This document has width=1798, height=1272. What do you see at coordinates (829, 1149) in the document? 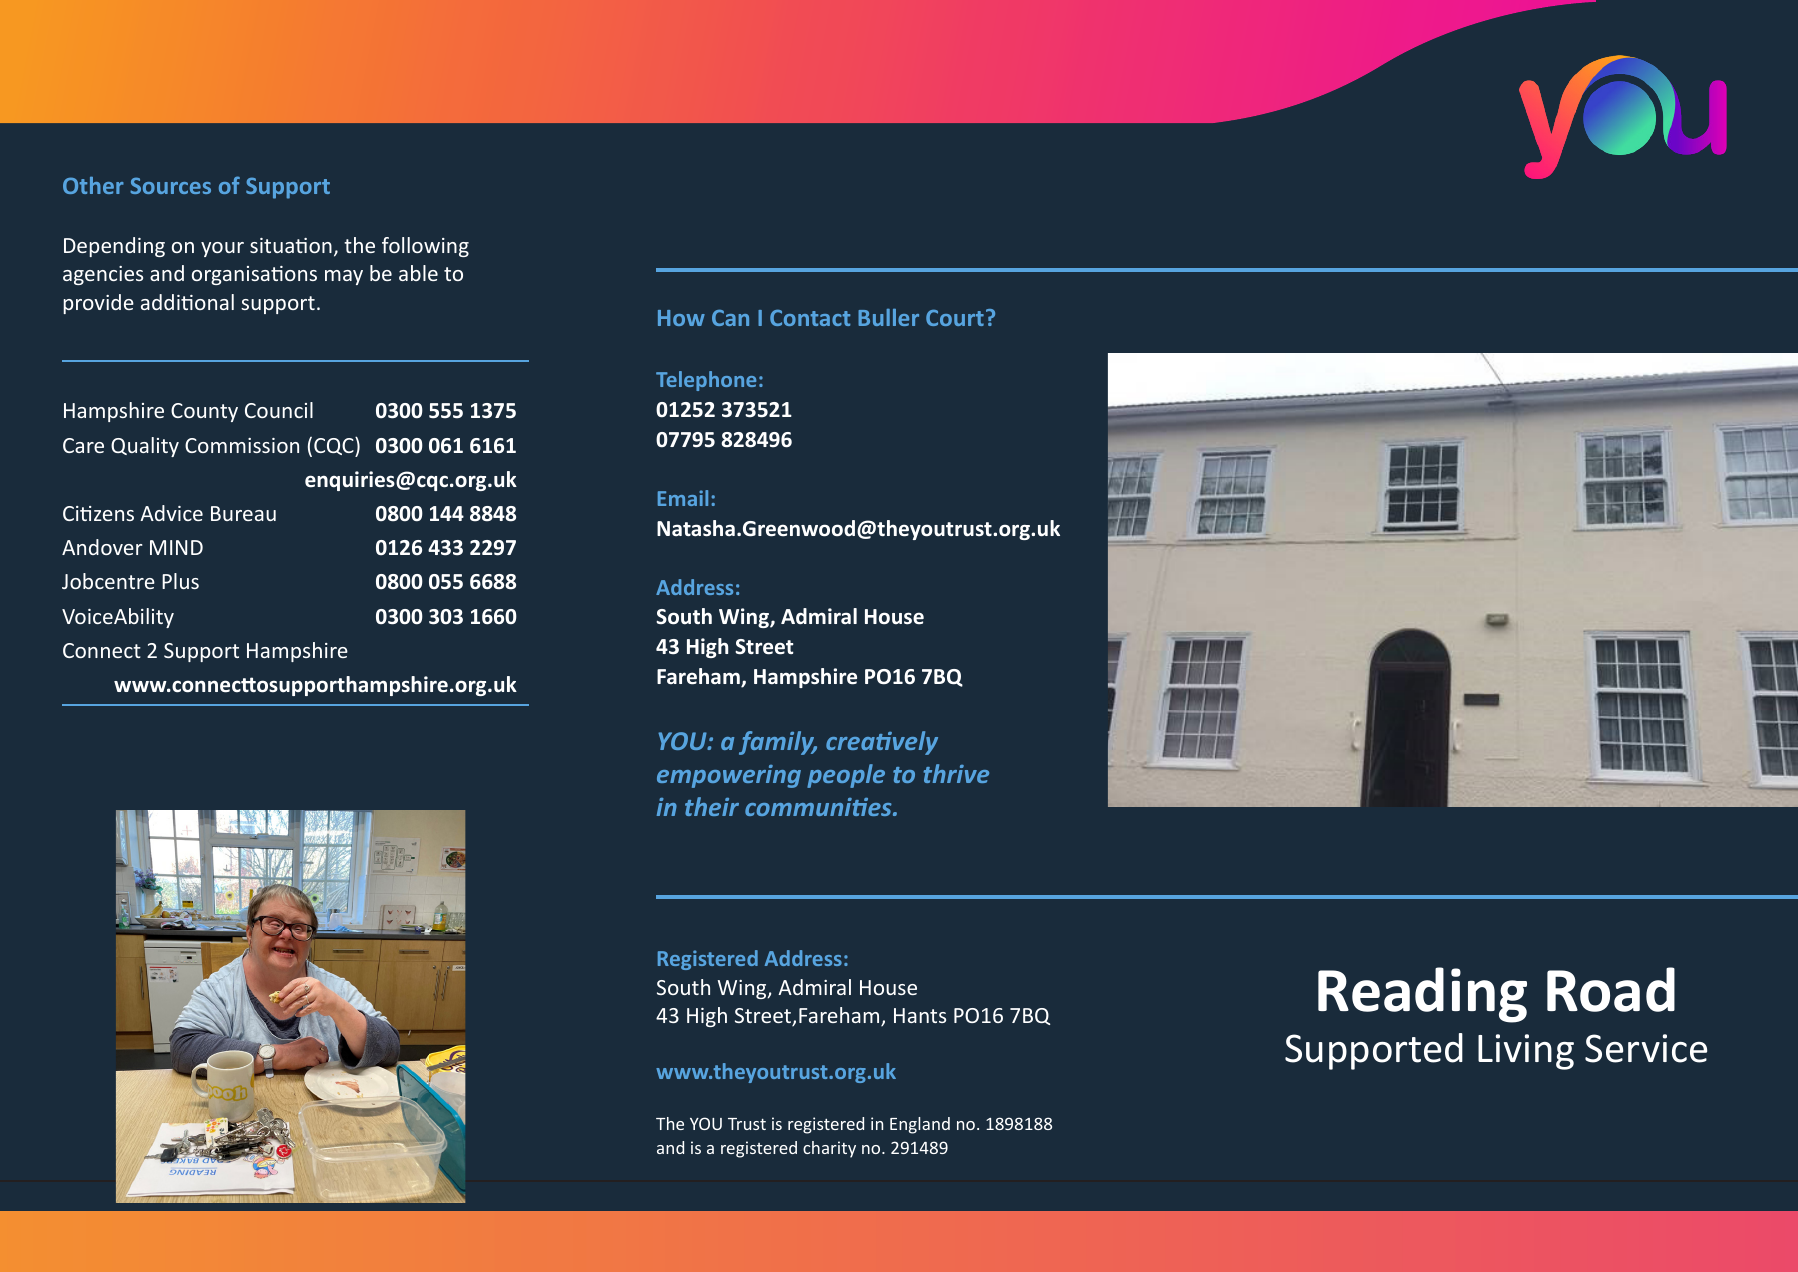
I see `charity` at bounding box center [829, 1149].
